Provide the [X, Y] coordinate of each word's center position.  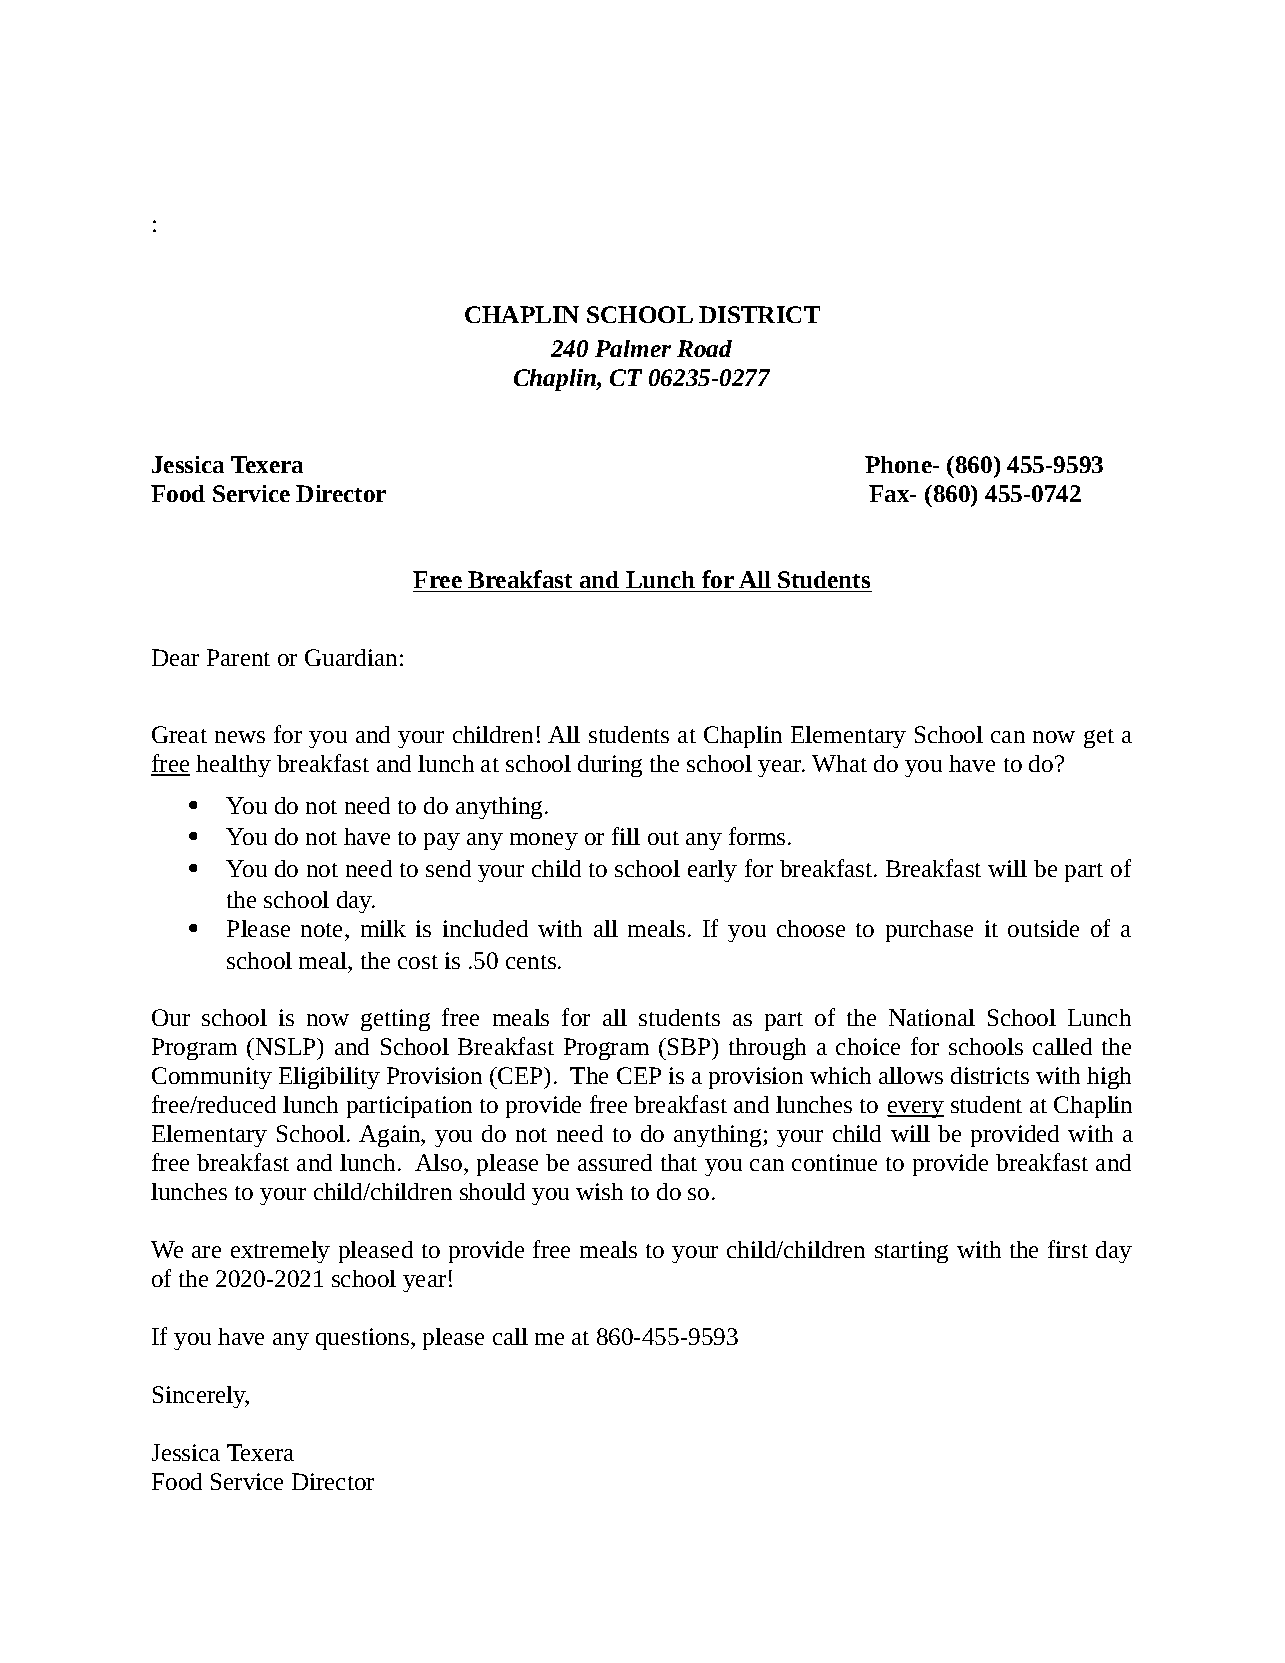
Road [704, 348]
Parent [238, 657]
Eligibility [329, 1078]
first [1068, 1249]
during [610, 766]
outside [1043, 928]
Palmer [633, 348]
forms [757, 836]
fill [626, 836]
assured [615, 1162]
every [915, 1109]
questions [364, 1339]
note [323, 930]
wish [599, 1191]
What [839, 763]
